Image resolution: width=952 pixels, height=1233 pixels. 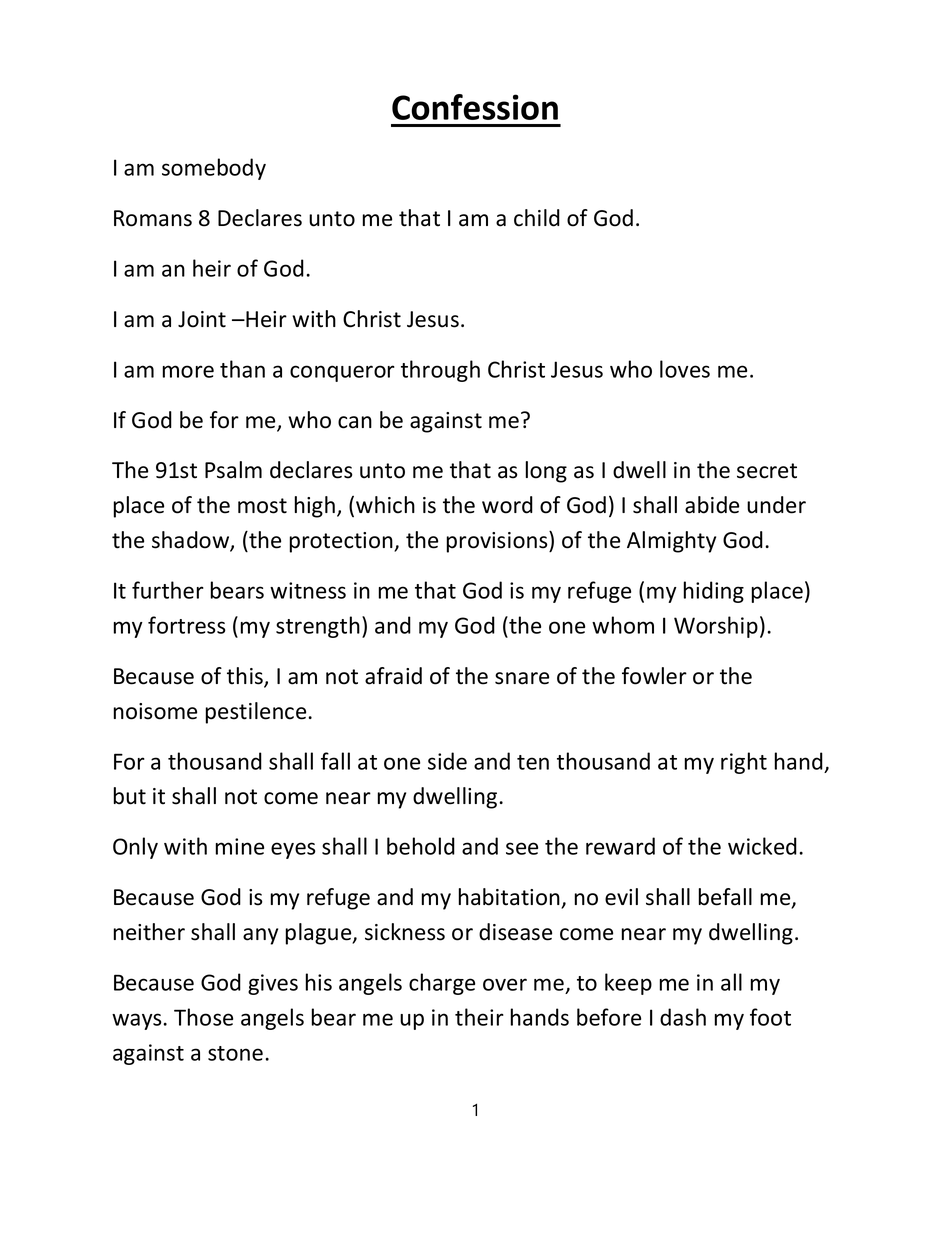 What do you see at coordinates (685, 369) in the screenshot?
I see `loves` at bounding box center [685, 369].
